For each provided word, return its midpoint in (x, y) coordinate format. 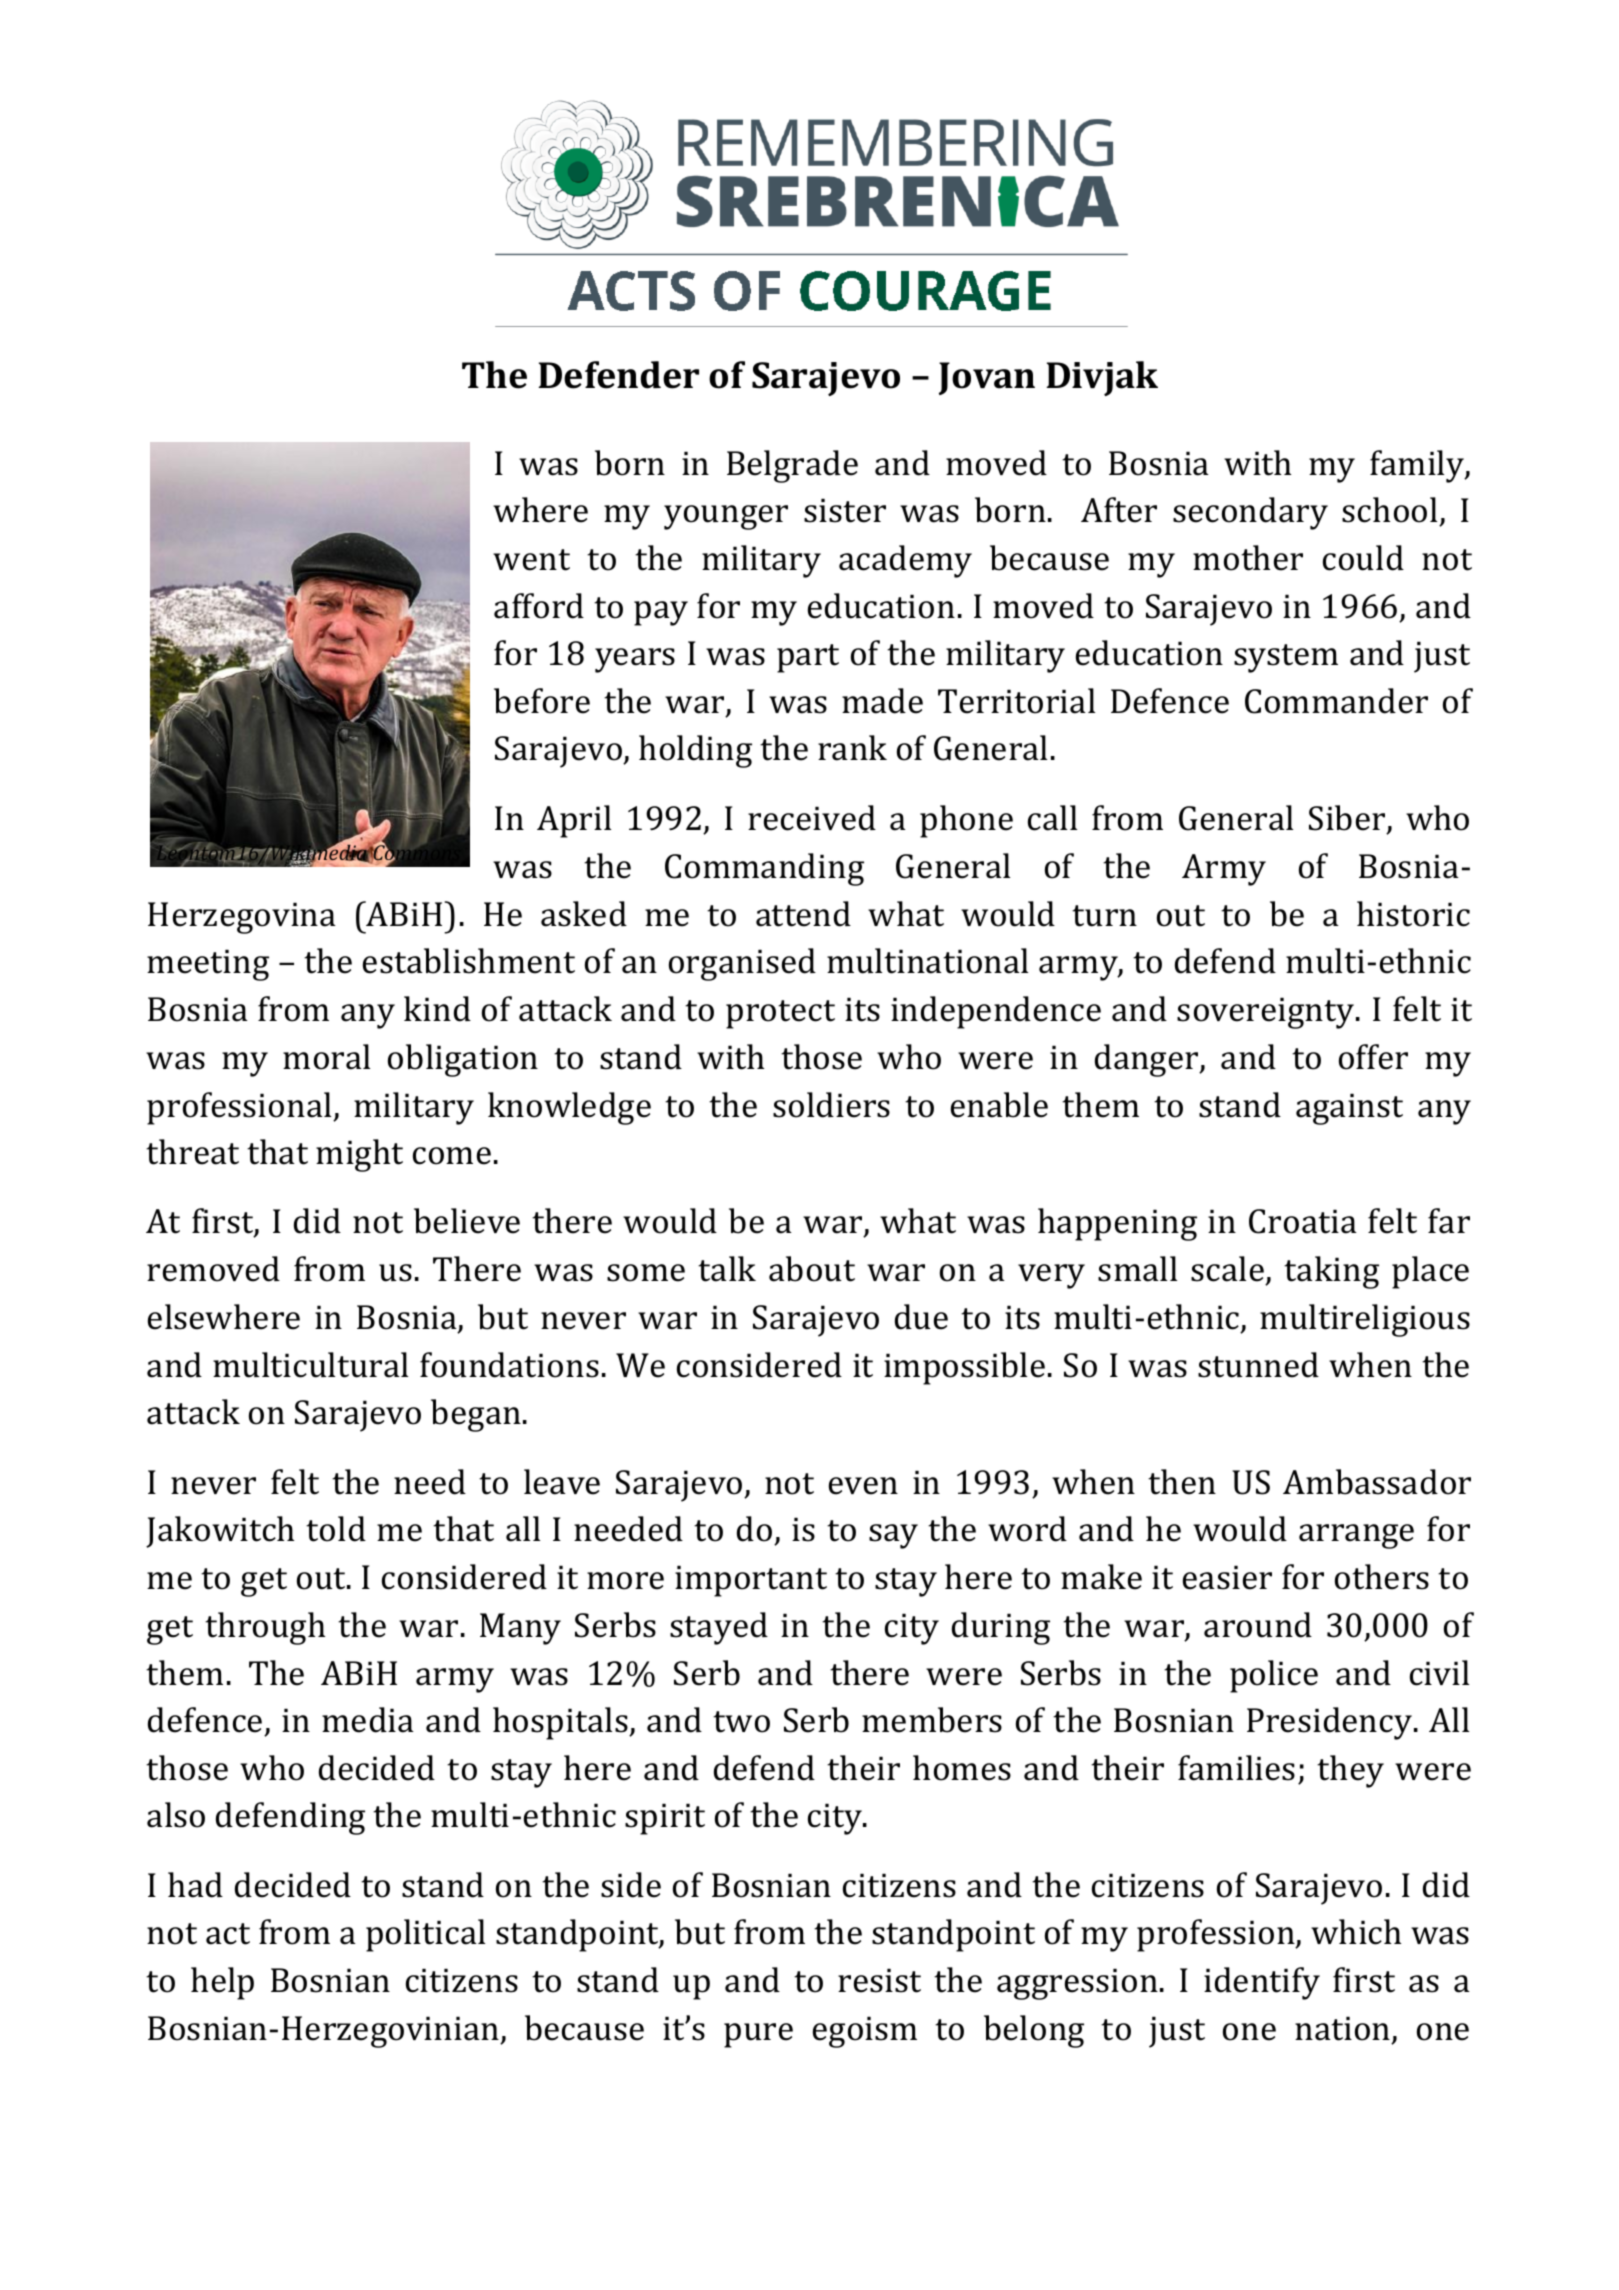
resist (879, 1980)
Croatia (1303, 1221)
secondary (1250, 513)
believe (467, 1221)
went (531, 560)
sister (845, 510)
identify (1262, 1983)
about (812, 1269)
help (222, 1983)
